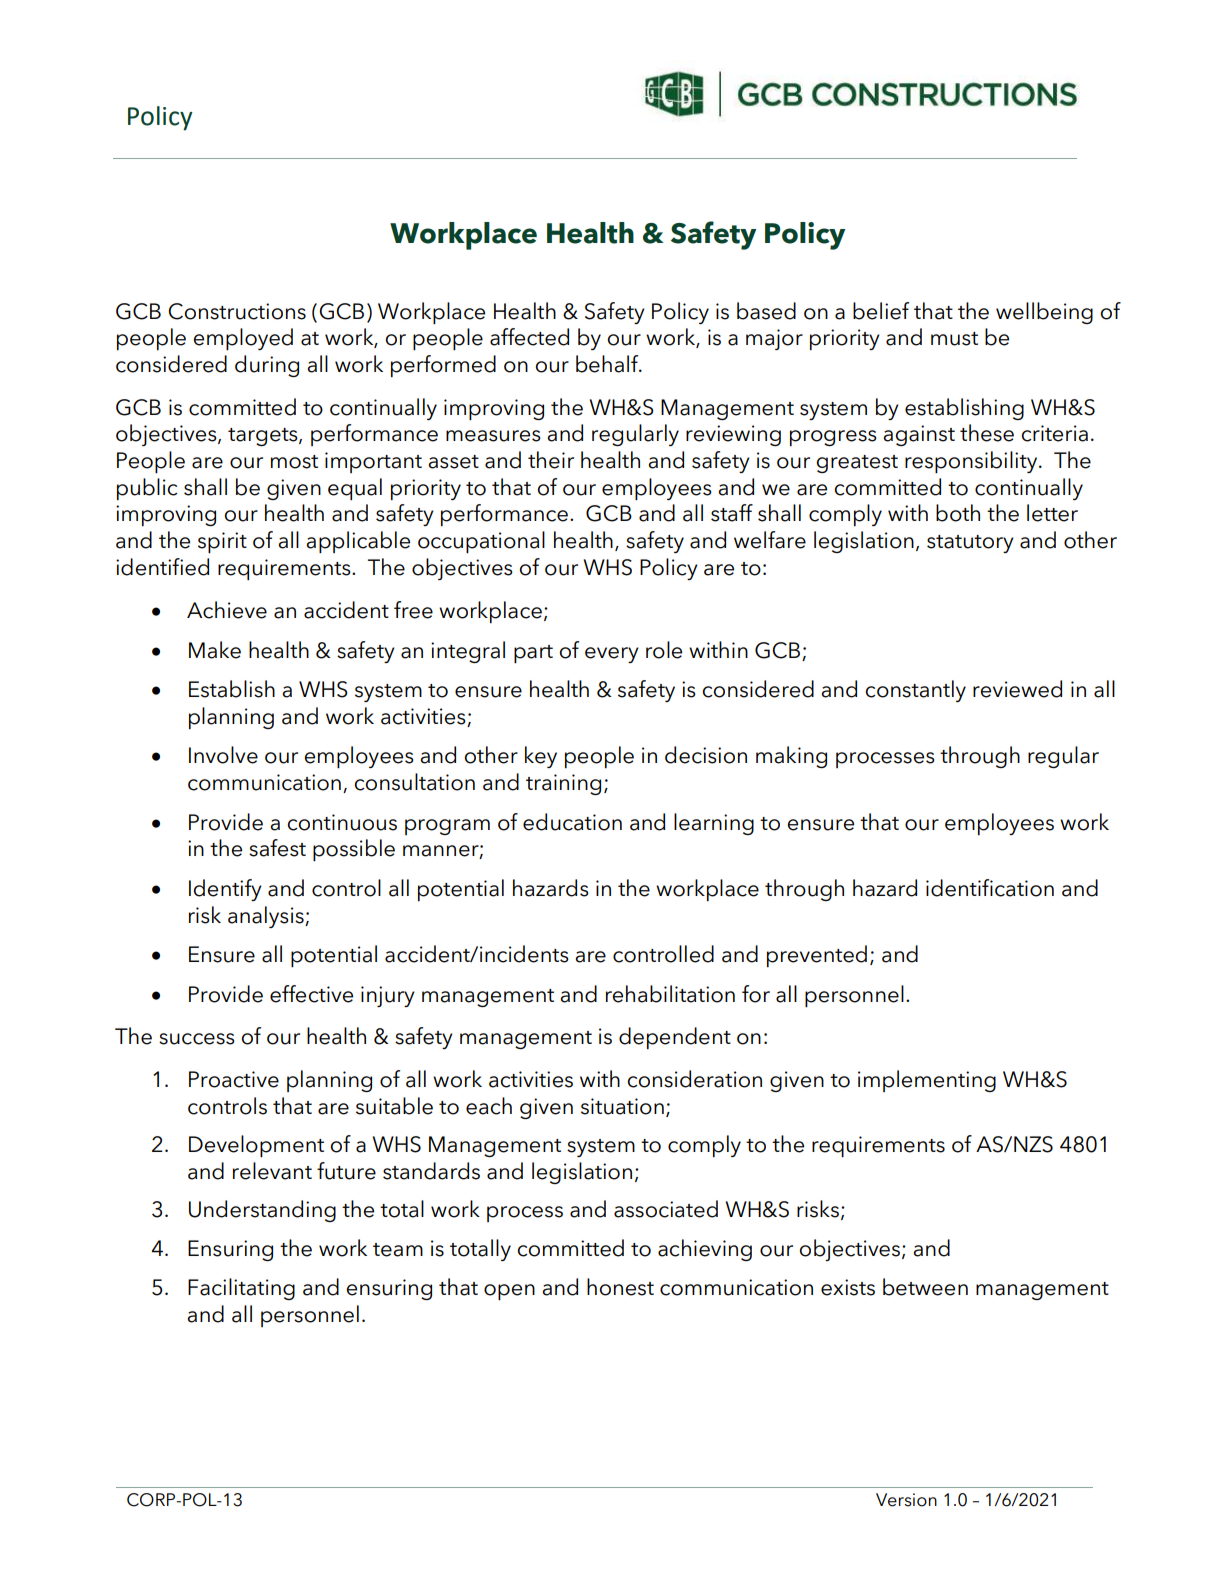 The width and height of the page is (1223, 1582). I want to click on implementing, so click(927, 1081).
